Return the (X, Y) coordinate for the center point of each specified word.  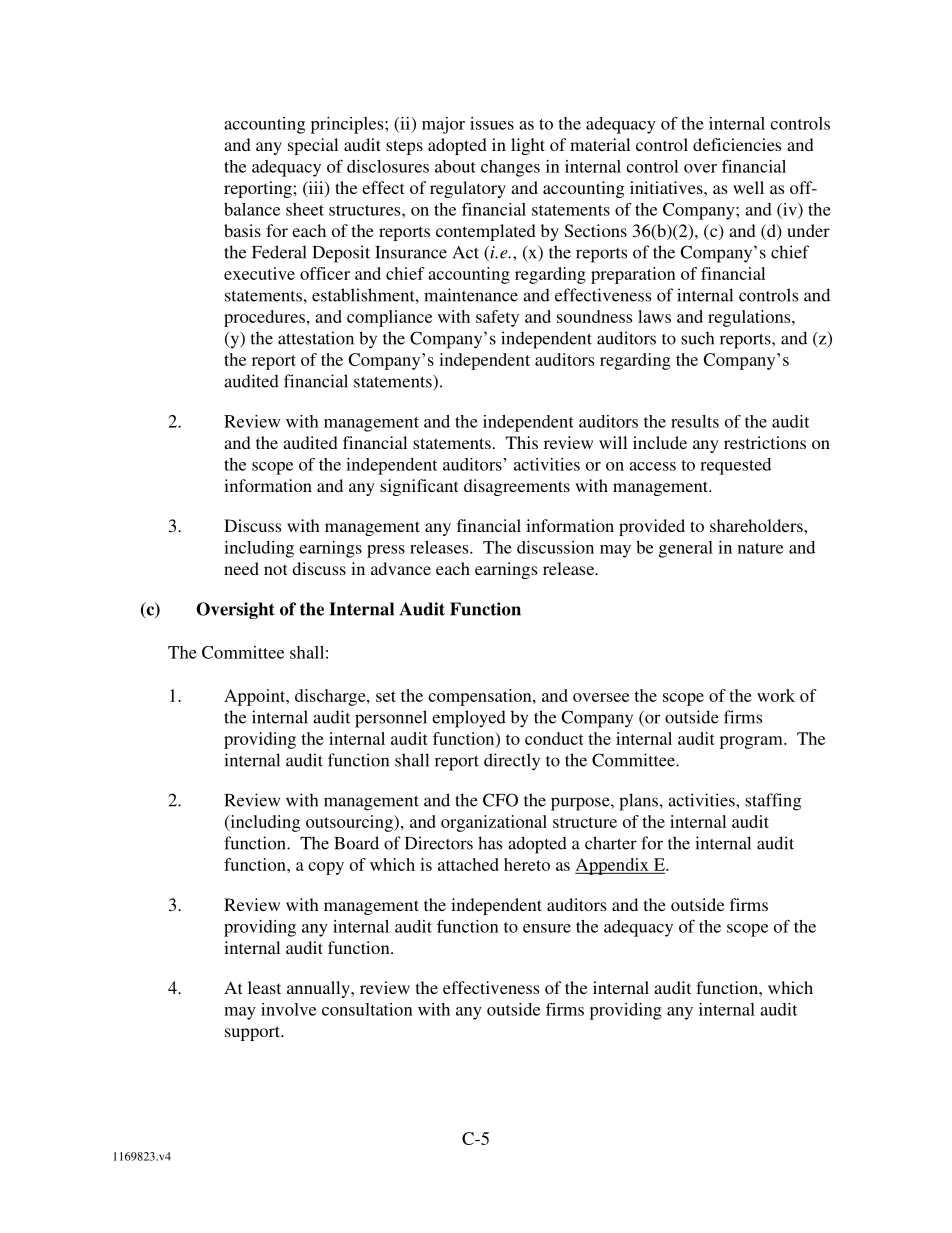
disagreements (517, 487)
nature (760, 548)
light (528, 146)
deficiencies (737, 144)
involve (288, 1009)
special (313, 146)
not (275, 569)
